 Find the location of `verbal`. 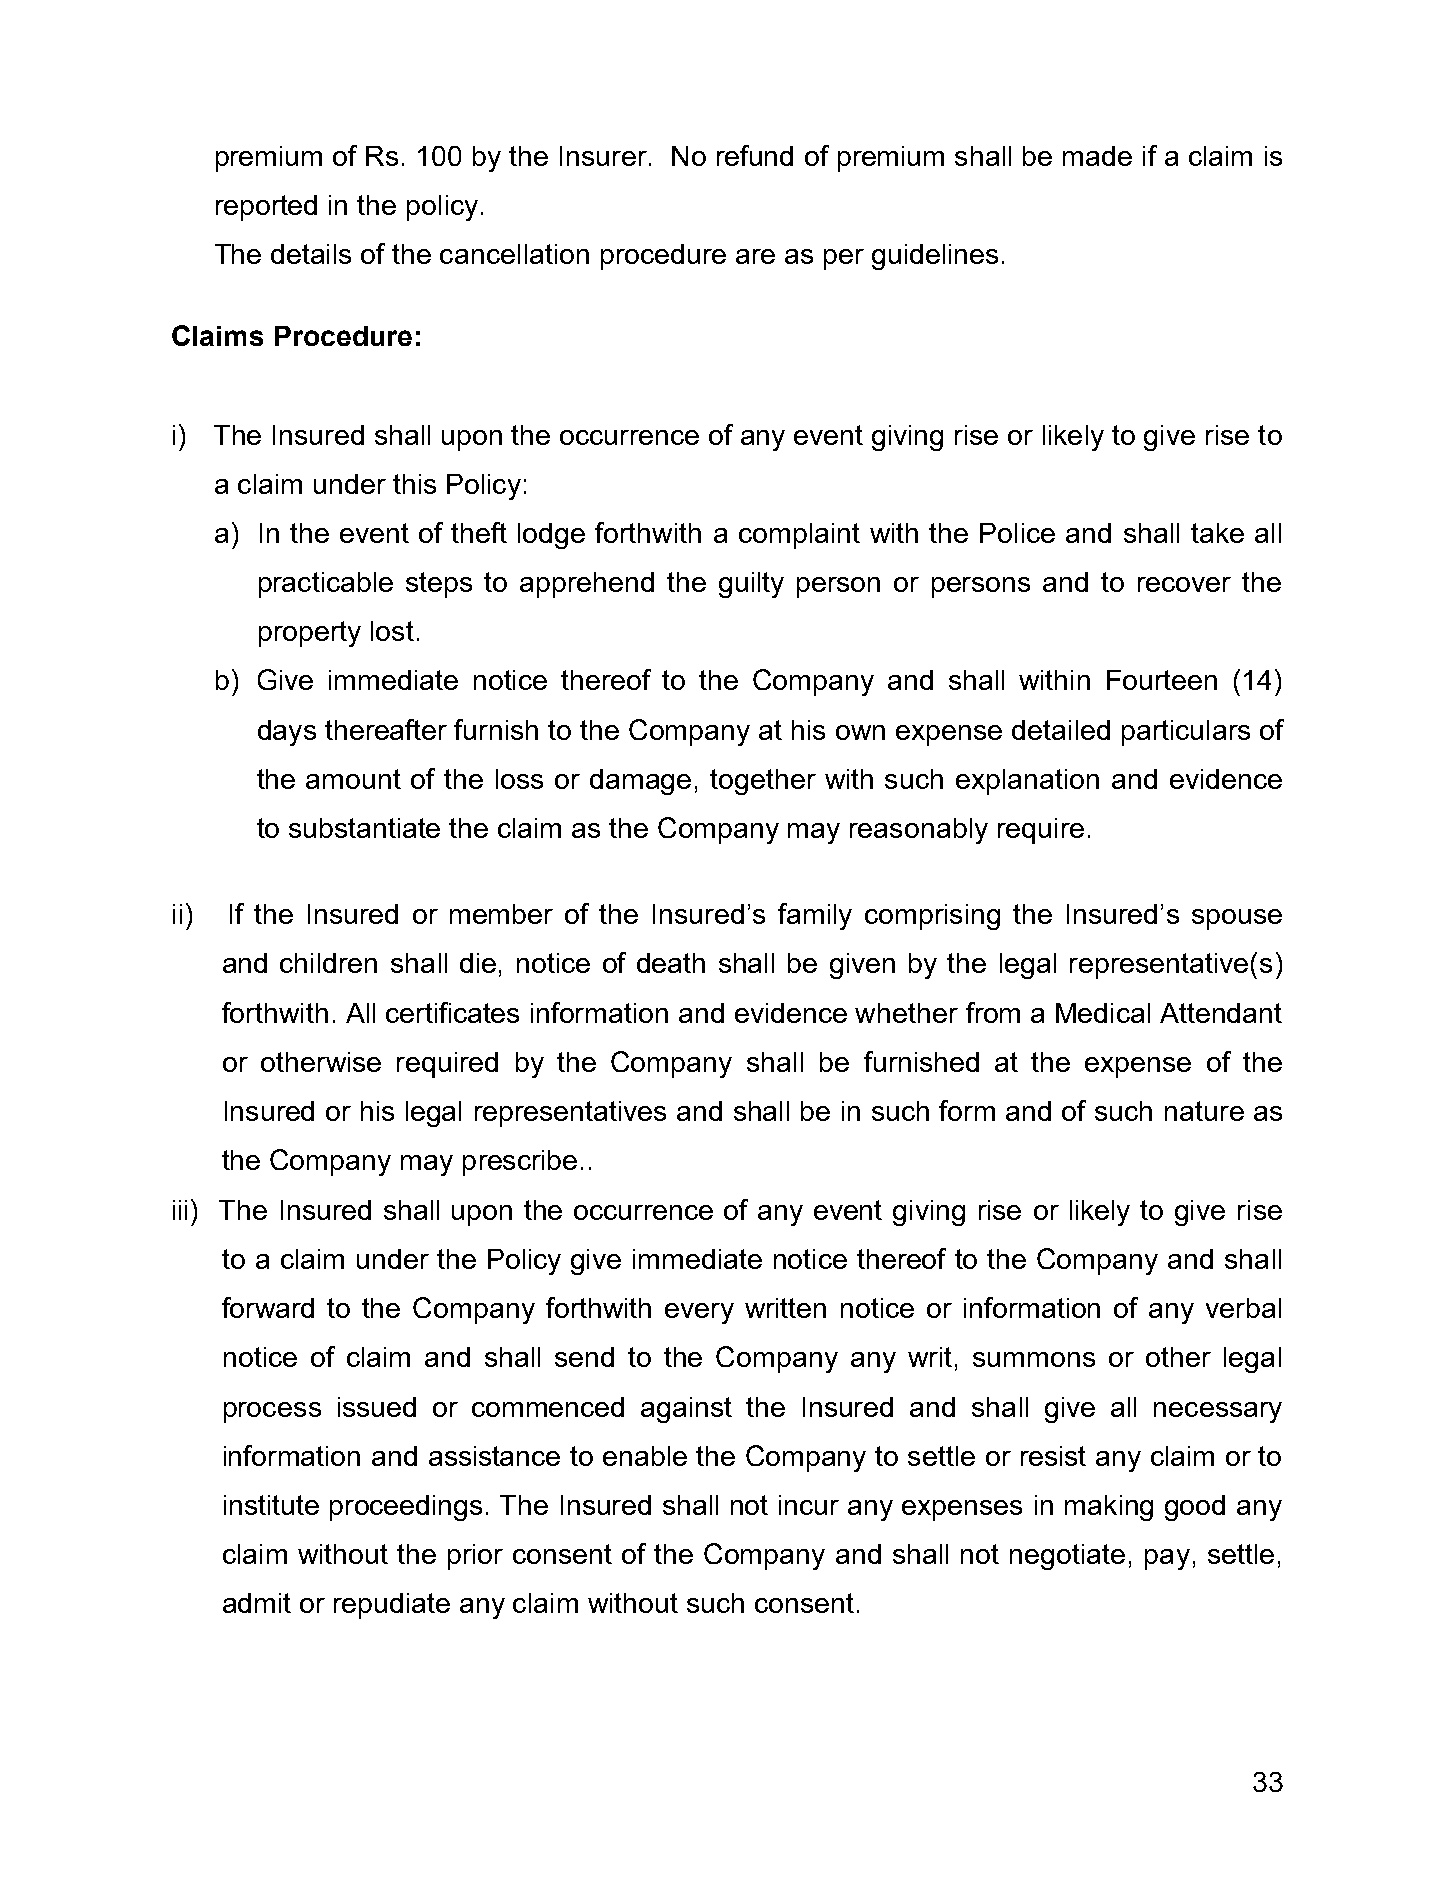

verbal is located at coordinates (1243, 1308).
